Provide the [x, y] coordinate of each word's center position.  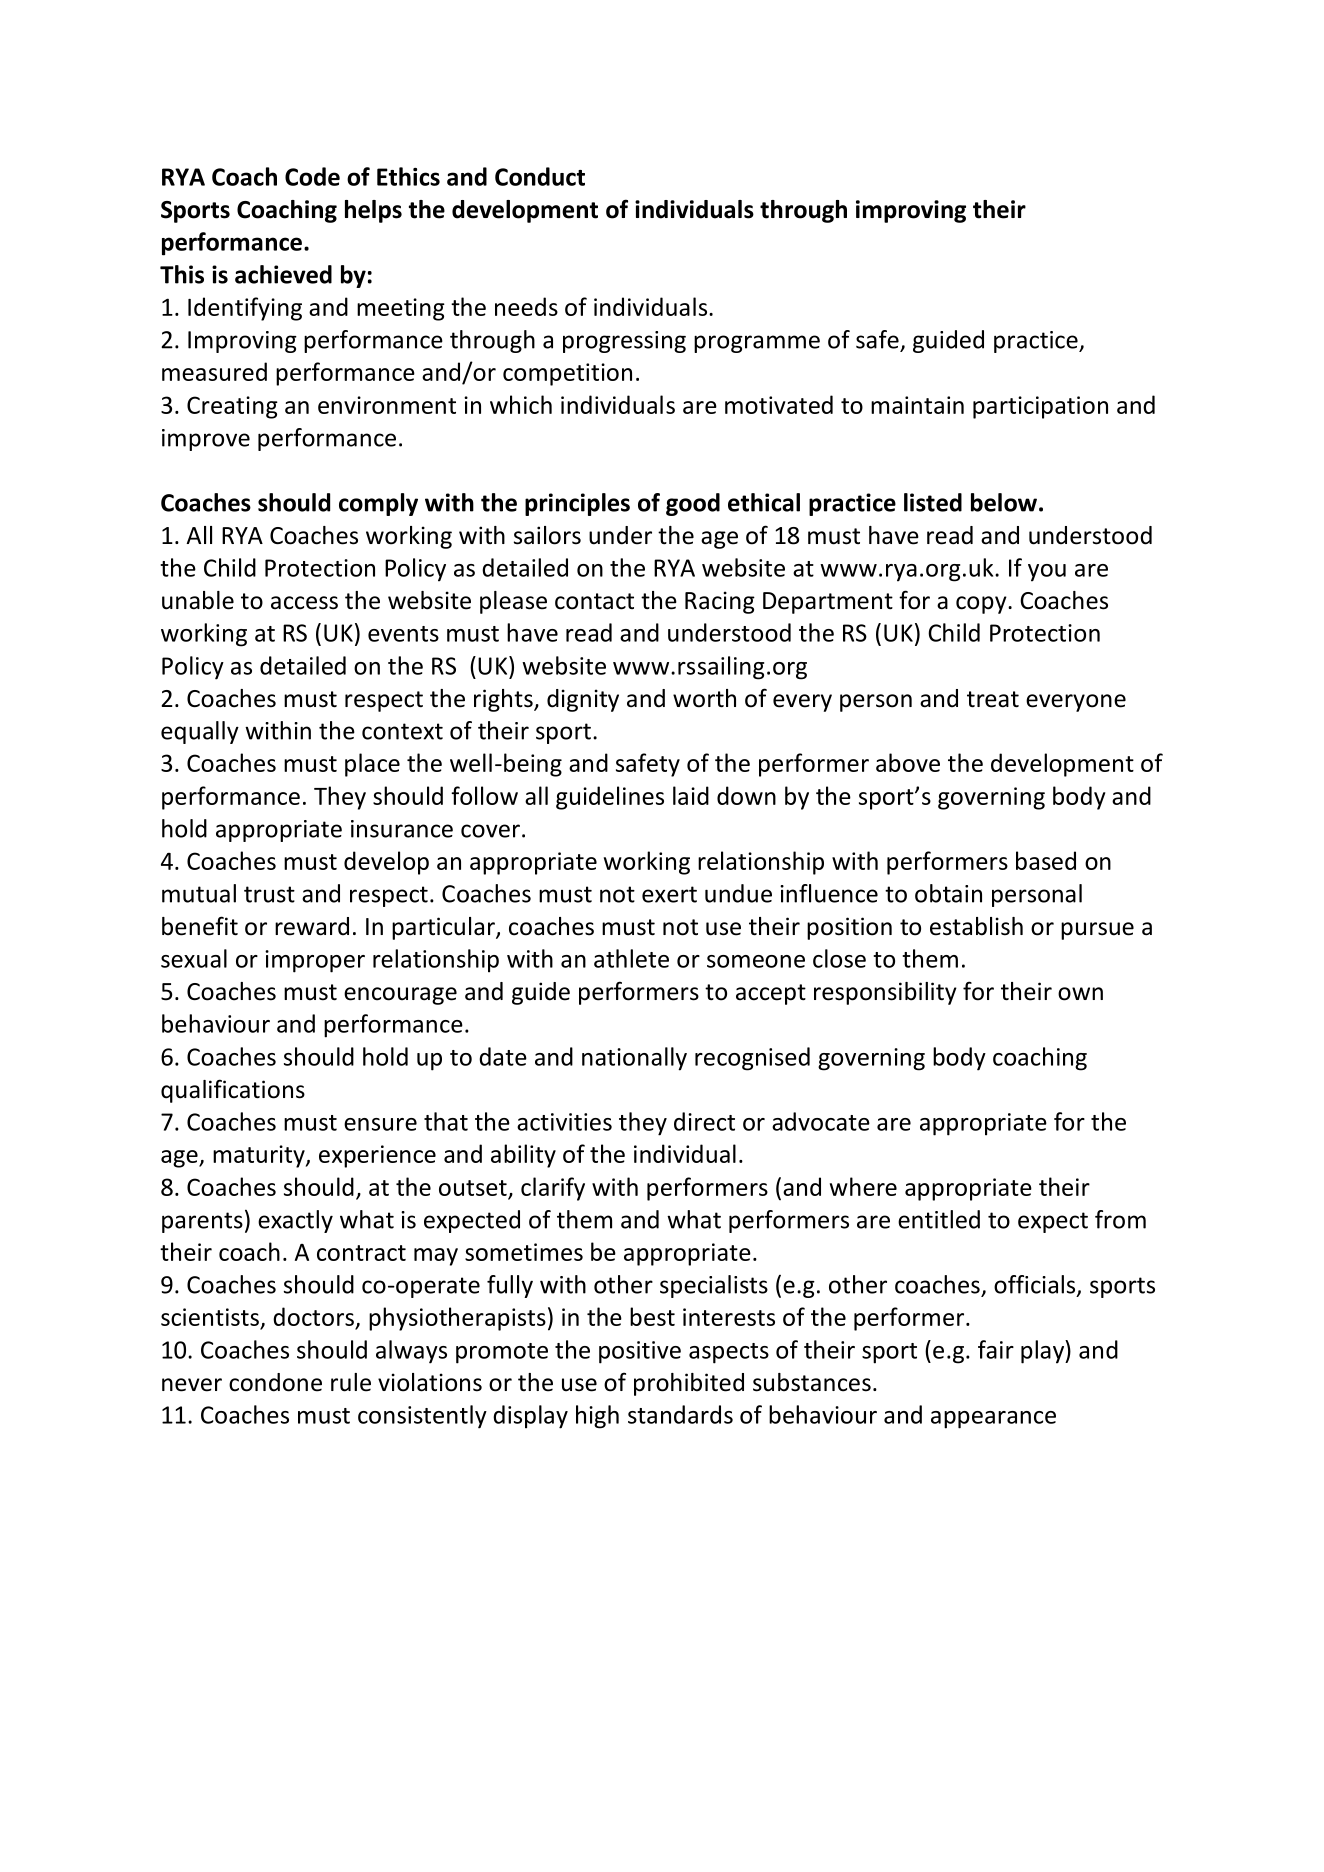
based [1046, 860]
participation [1040, 407]
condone [275, 1382]
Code [312, 176]
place [372, 765]
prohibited [689, 1384]
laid [691, 795]
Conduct [540, 176]
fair [996, 1349]
